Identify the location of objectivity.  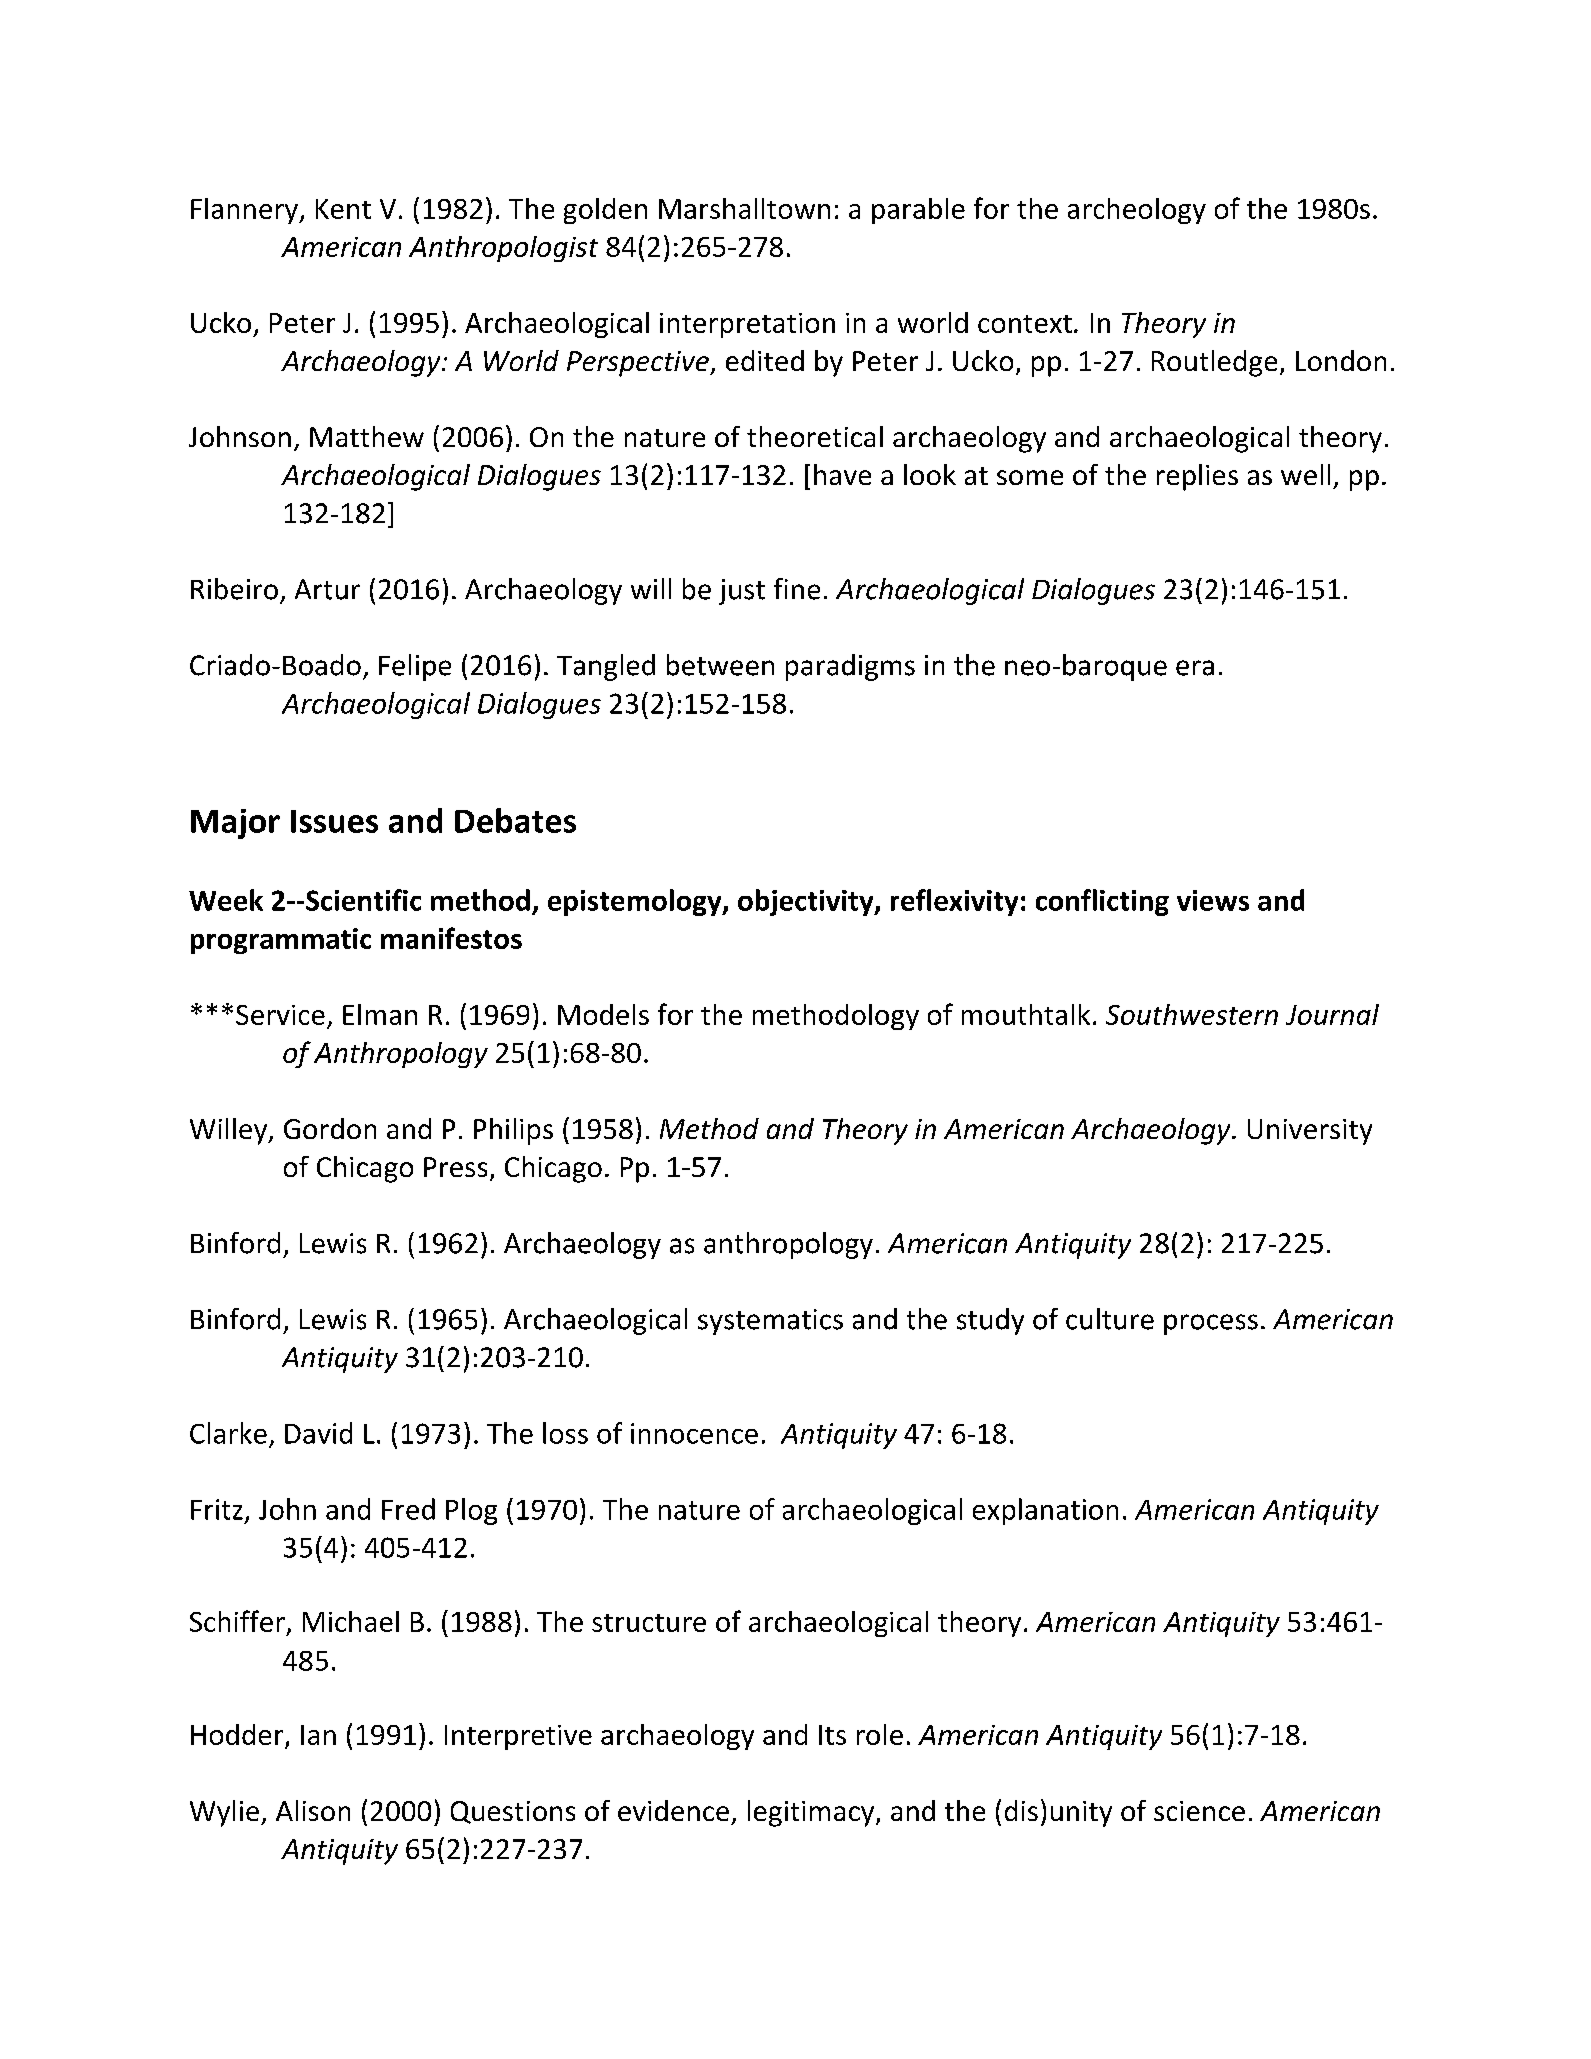
(807, 902).
